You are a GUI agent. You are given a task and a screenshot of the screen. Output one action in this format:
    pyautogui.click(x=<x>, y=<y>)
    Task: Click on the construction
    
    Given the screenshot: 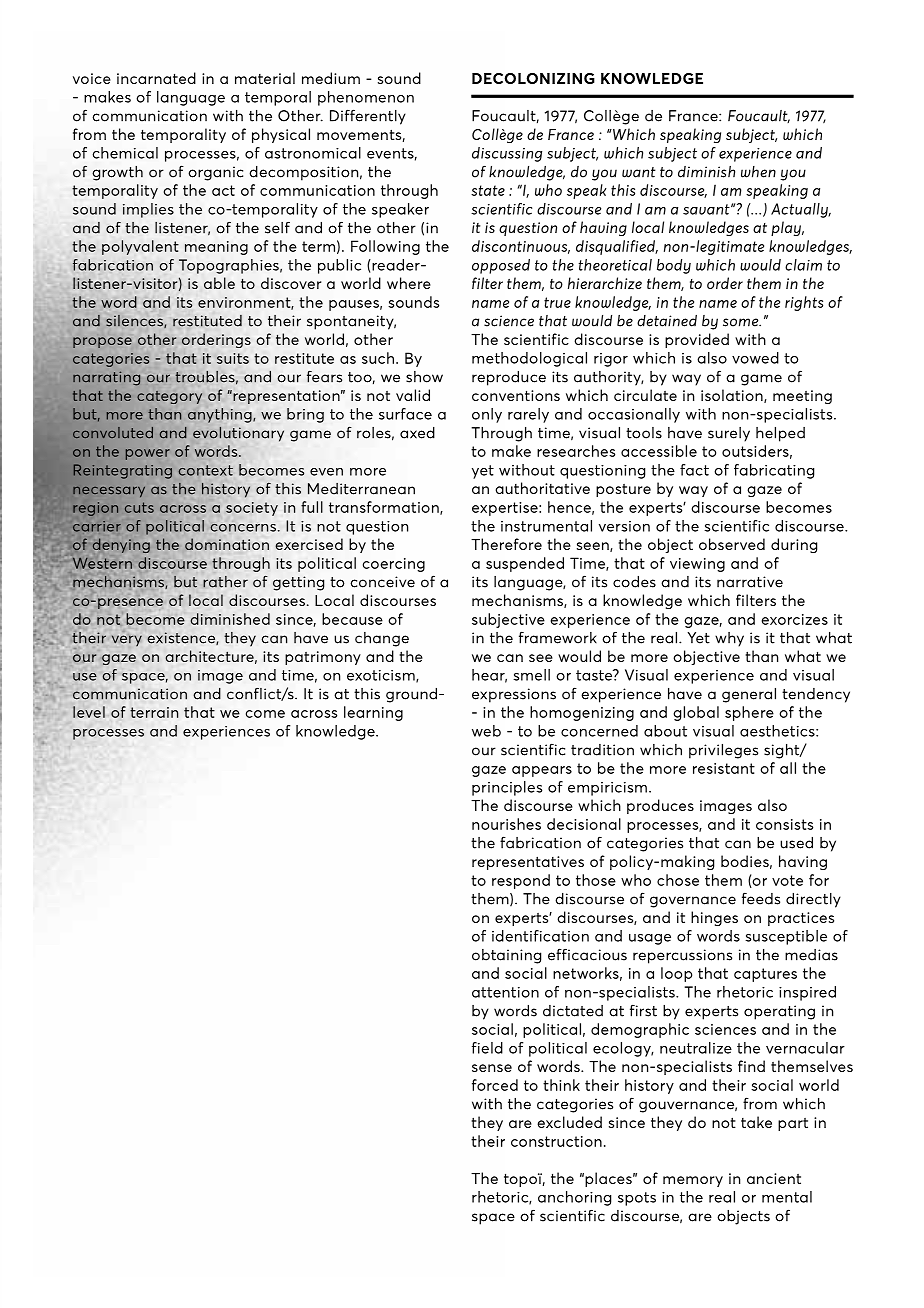 What is the action you would take?
    pyautogui.click(x=556, y=1141)
